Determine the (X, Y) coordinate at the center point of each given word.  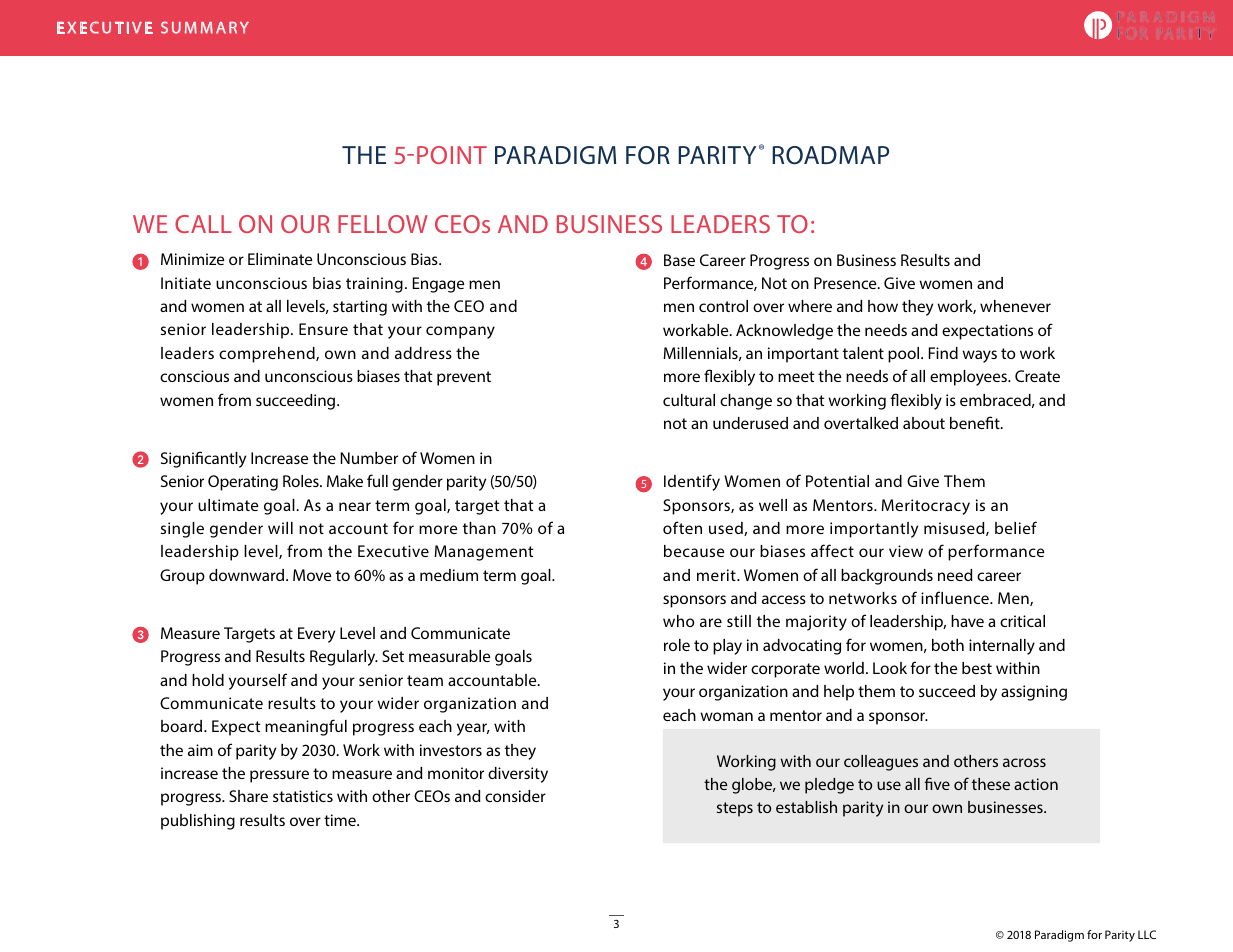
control (723, 306)
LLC (1147, 934)
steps (735, 809)
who (679, 621)
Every (316, 635)
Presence (846, 283)
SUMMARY (205, 27)
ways (979, 356)
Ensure (323, 329)
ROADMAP (830, 155)
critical (1022, 621)
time (341, 820)
